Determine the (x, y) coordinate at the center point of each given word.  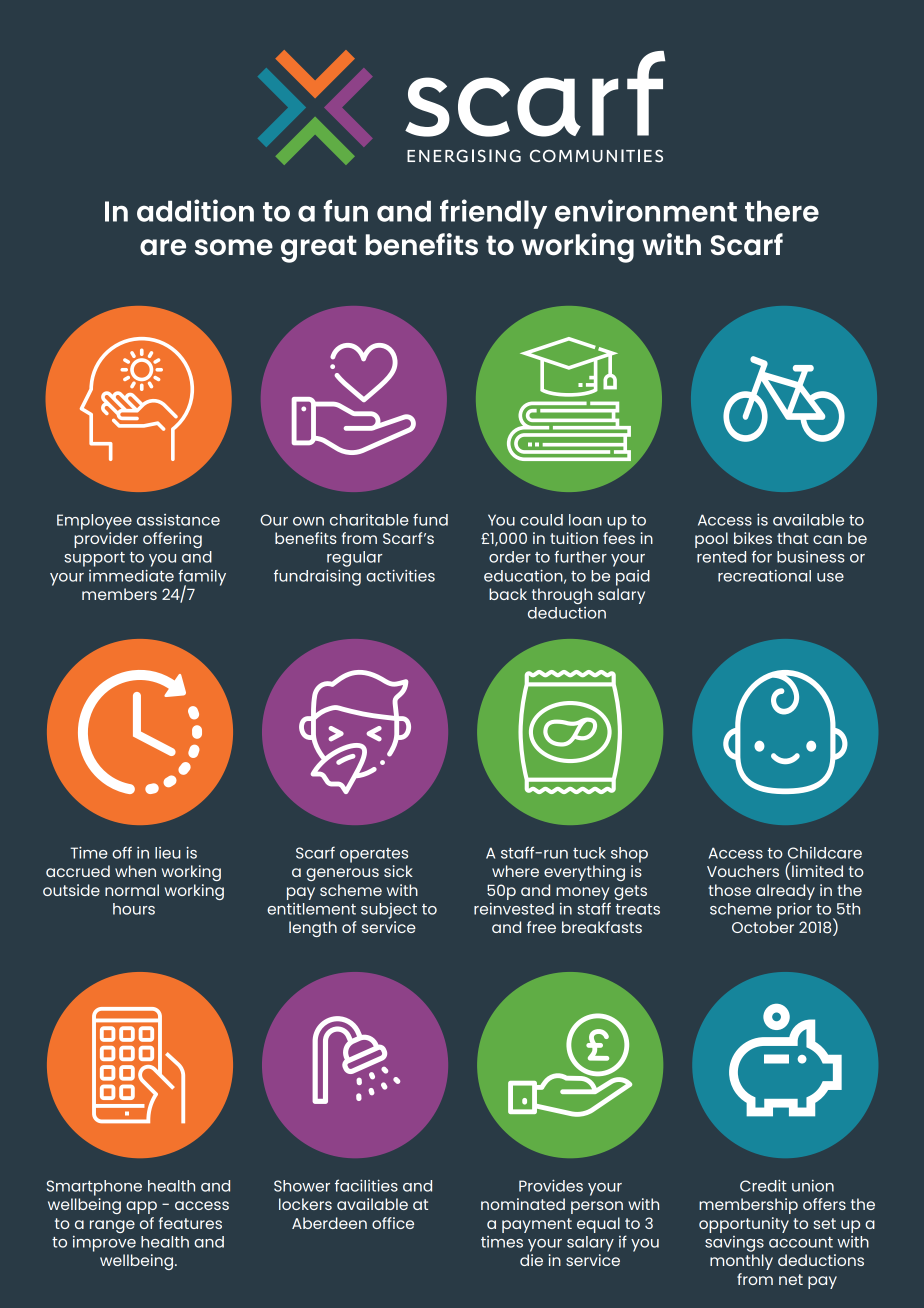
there (782, 211)
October (763, 927)
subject (389, 911)
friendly (493, 214)
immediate (131, 575)
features (190, 1223)
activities (400, 575)
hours (134, 909)
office (393, 1223)
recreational (764, 576)
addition (195, 210)
